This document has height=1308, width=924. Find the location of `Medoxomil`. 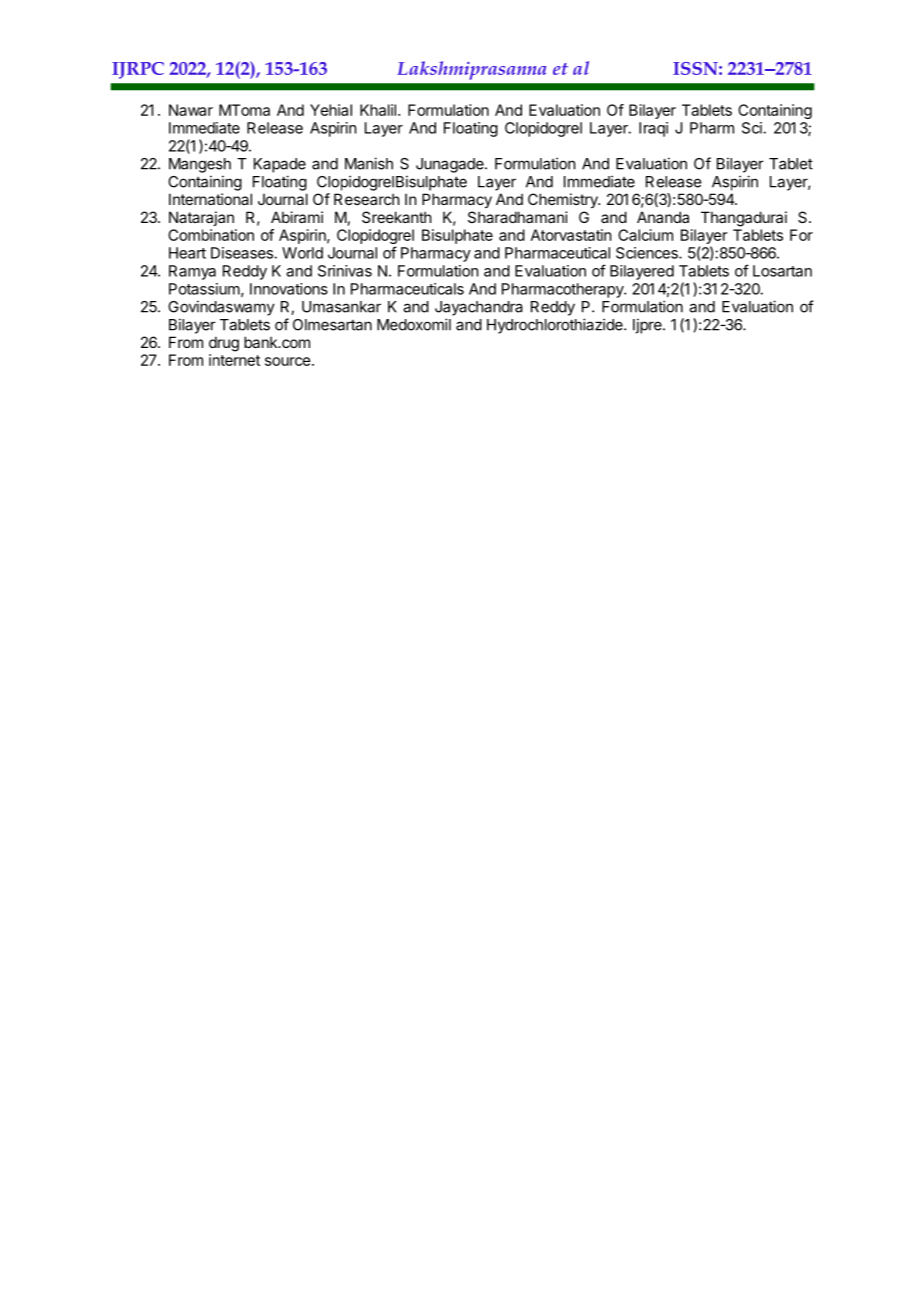

Medoxomil is located at coordinates (414, 324).
